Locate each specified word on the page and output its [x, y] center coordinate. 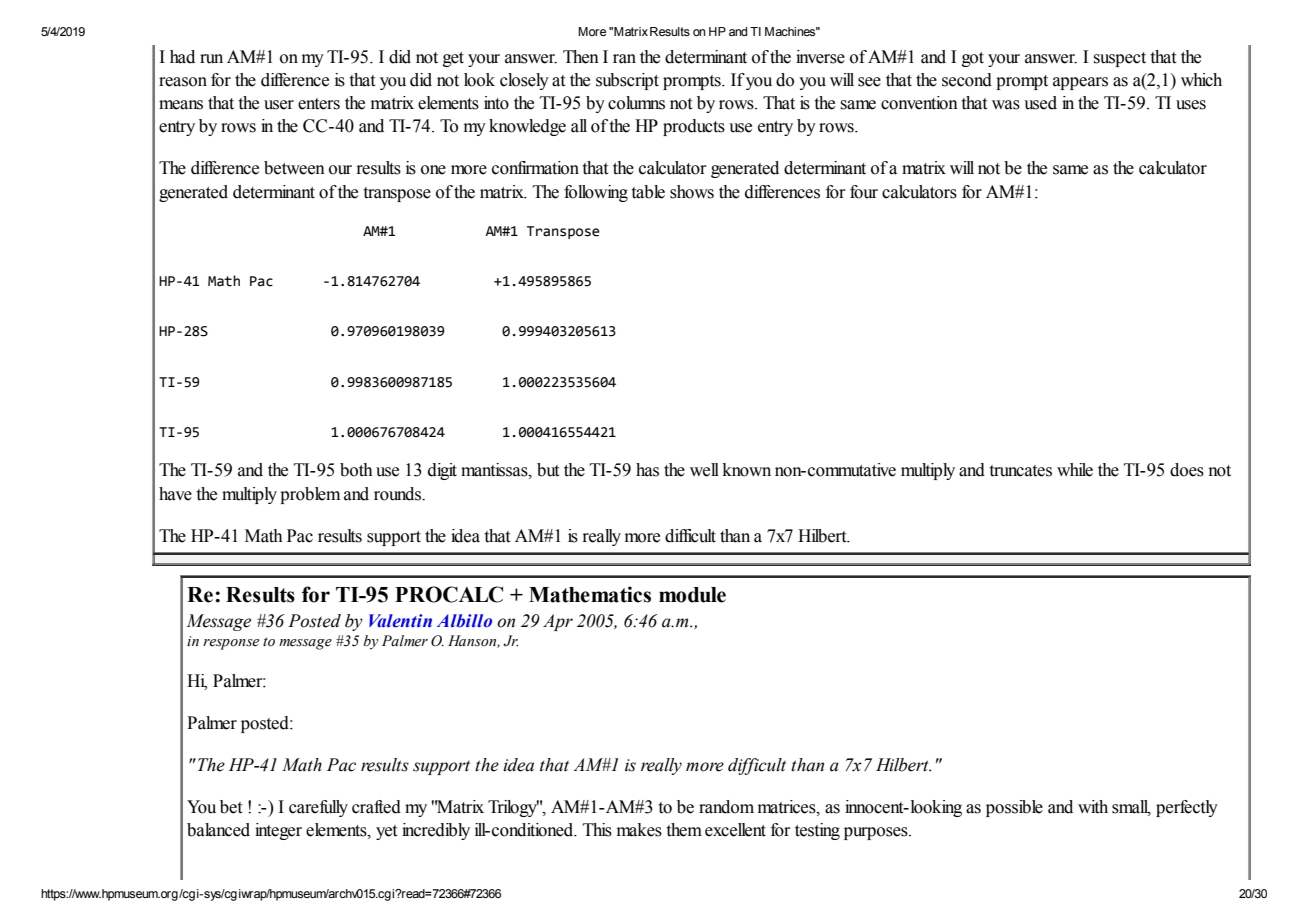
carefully [318, 808]
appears [1080, 83]
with [1093, 807]
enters [319, 104]
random [726, 807]
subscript [627, 81]
